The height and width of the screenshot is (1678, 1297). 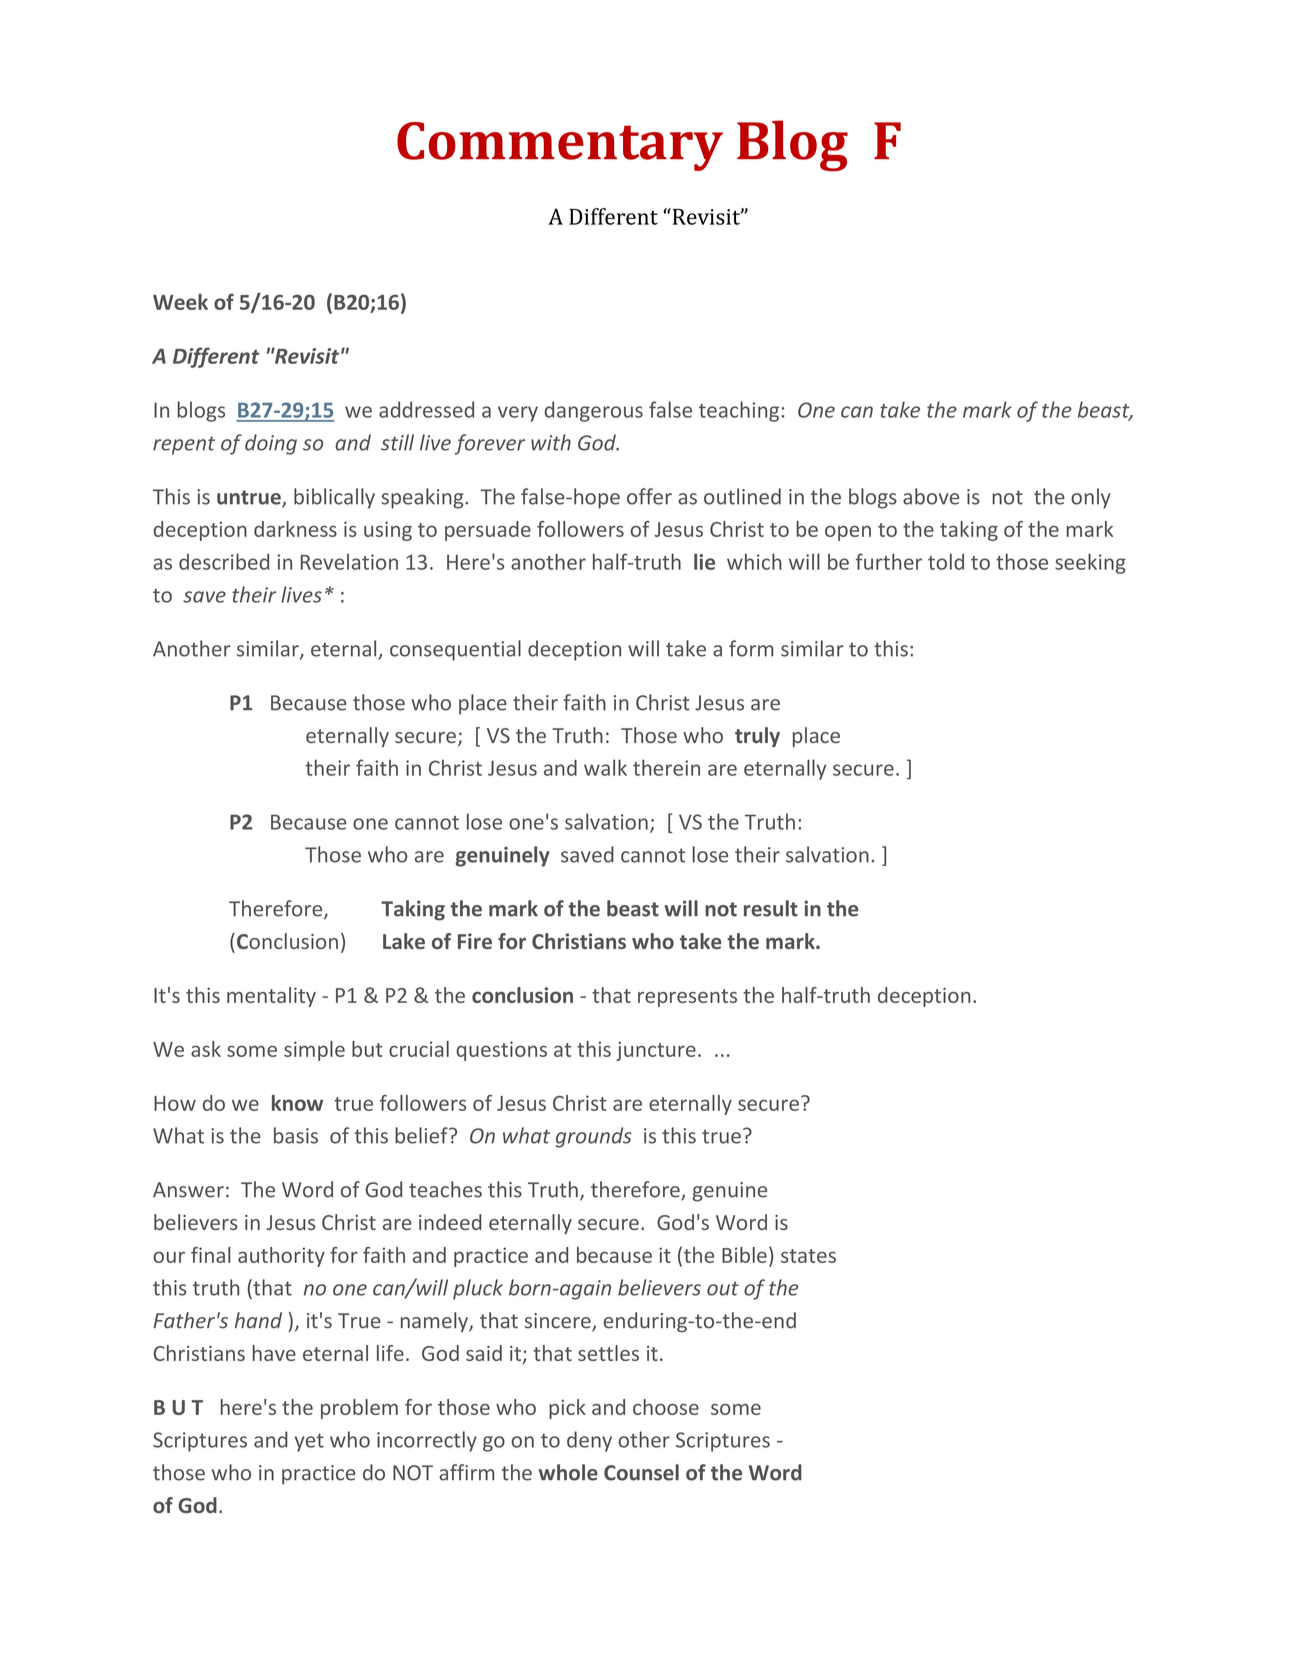 I want to click on Commentary, so click(x=560, y=146).
